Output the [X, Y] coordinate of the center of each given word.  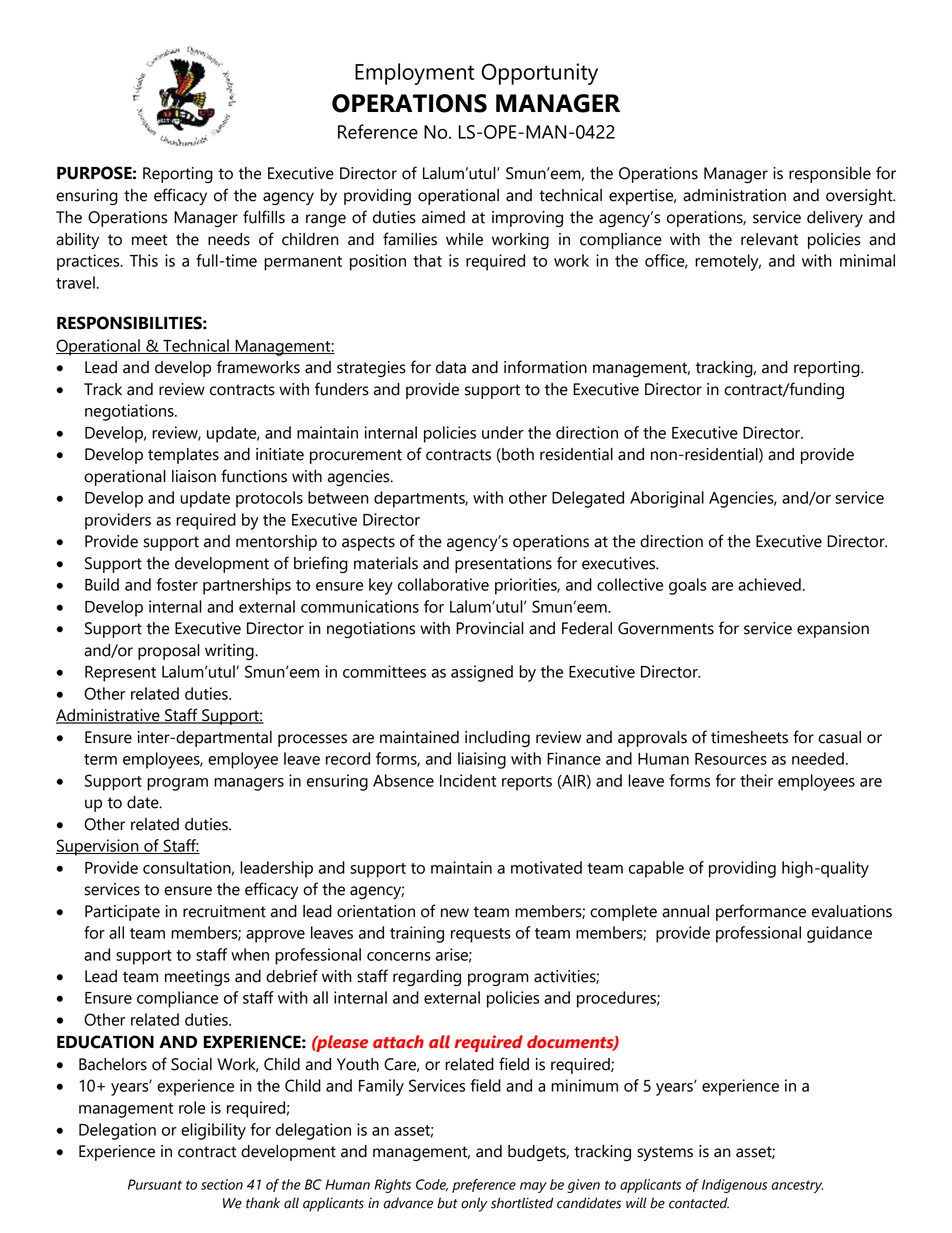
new [455, 913]
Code [432, 1185]
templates [183, 456]
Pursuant [155, 1184]
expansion [833, 630]
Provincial [490, 628]
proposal [169, 652]
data [451, 367]
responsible [830, 175]
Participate [122, 913]
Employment [415, 74]
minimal [867, 260]
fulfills [264, 217]
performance [761, 912]
